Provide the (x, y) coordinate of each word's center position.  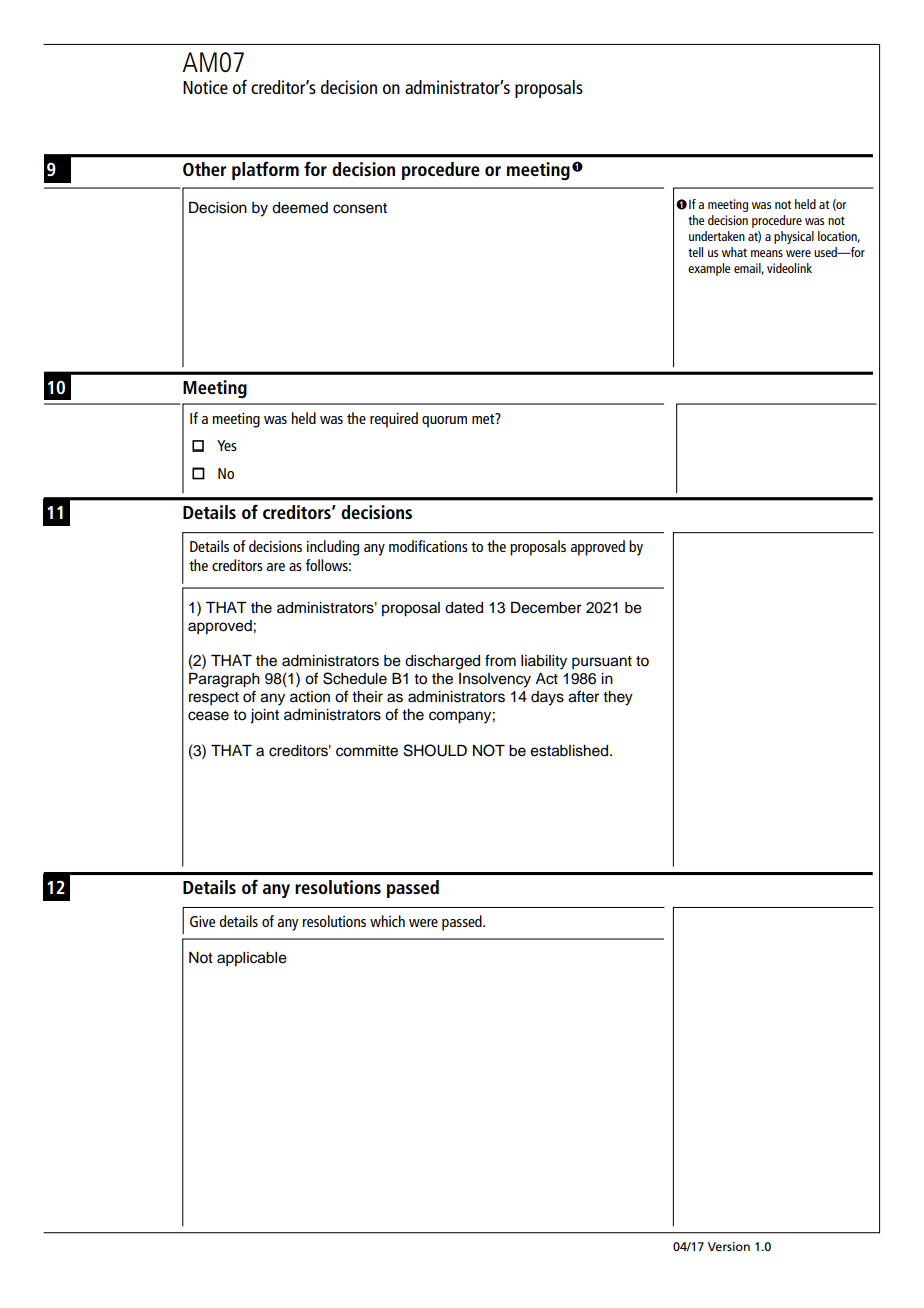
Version (729, 1246)
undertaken (717, 236)
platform (265, 170)
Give (202, 921)
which (387, 921)
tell (695, 252)
